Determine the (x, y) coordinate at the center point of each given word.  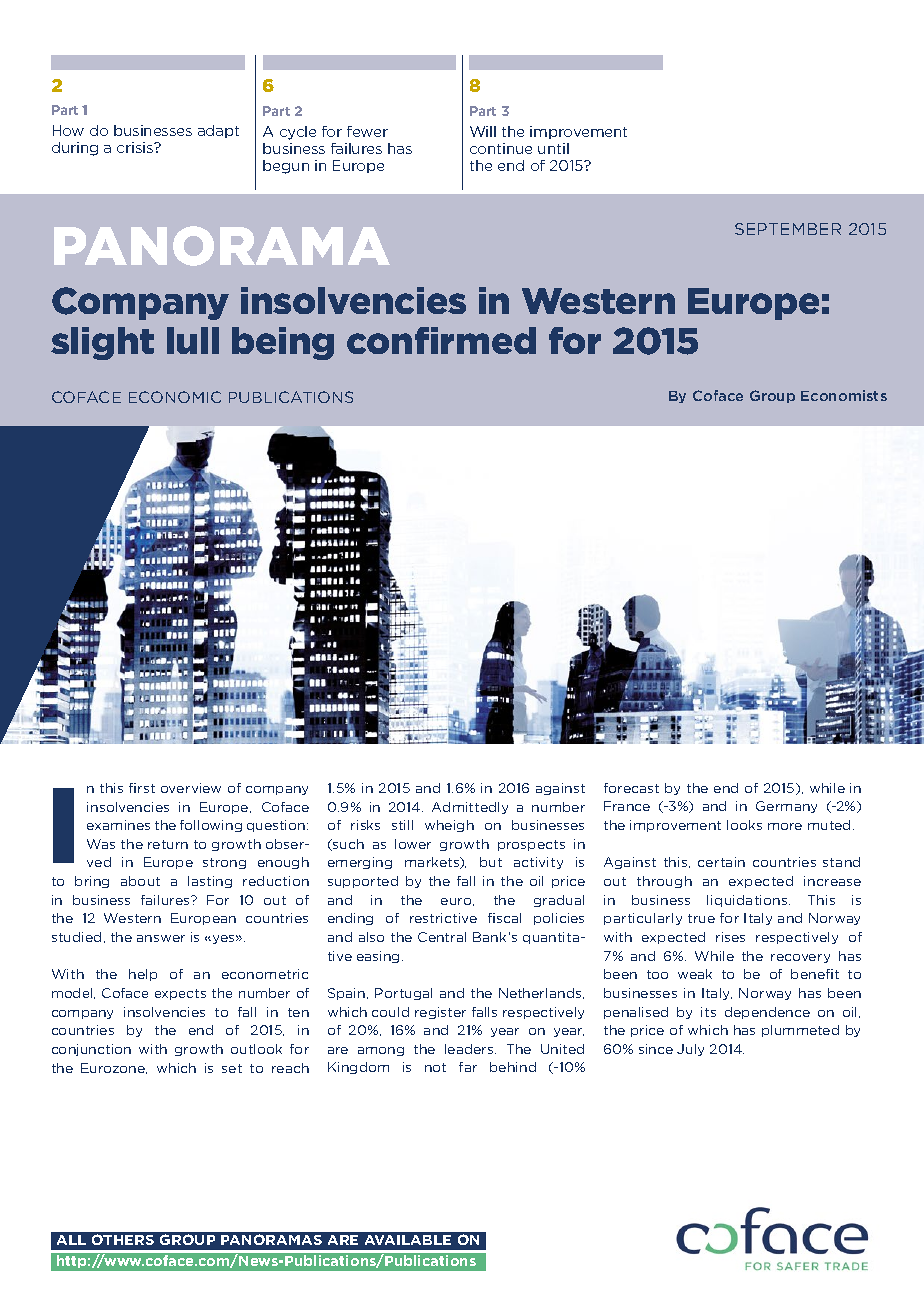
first (142, 788)
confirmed (441, 340)
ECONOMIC (175, 397)
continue (501, 148)
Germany (786, 807)
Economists (844, 395)
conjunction (91, 1050)
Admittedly (470, 808)
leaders (470, 1049)
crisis (136, 147)
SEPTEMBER (788, 229)
